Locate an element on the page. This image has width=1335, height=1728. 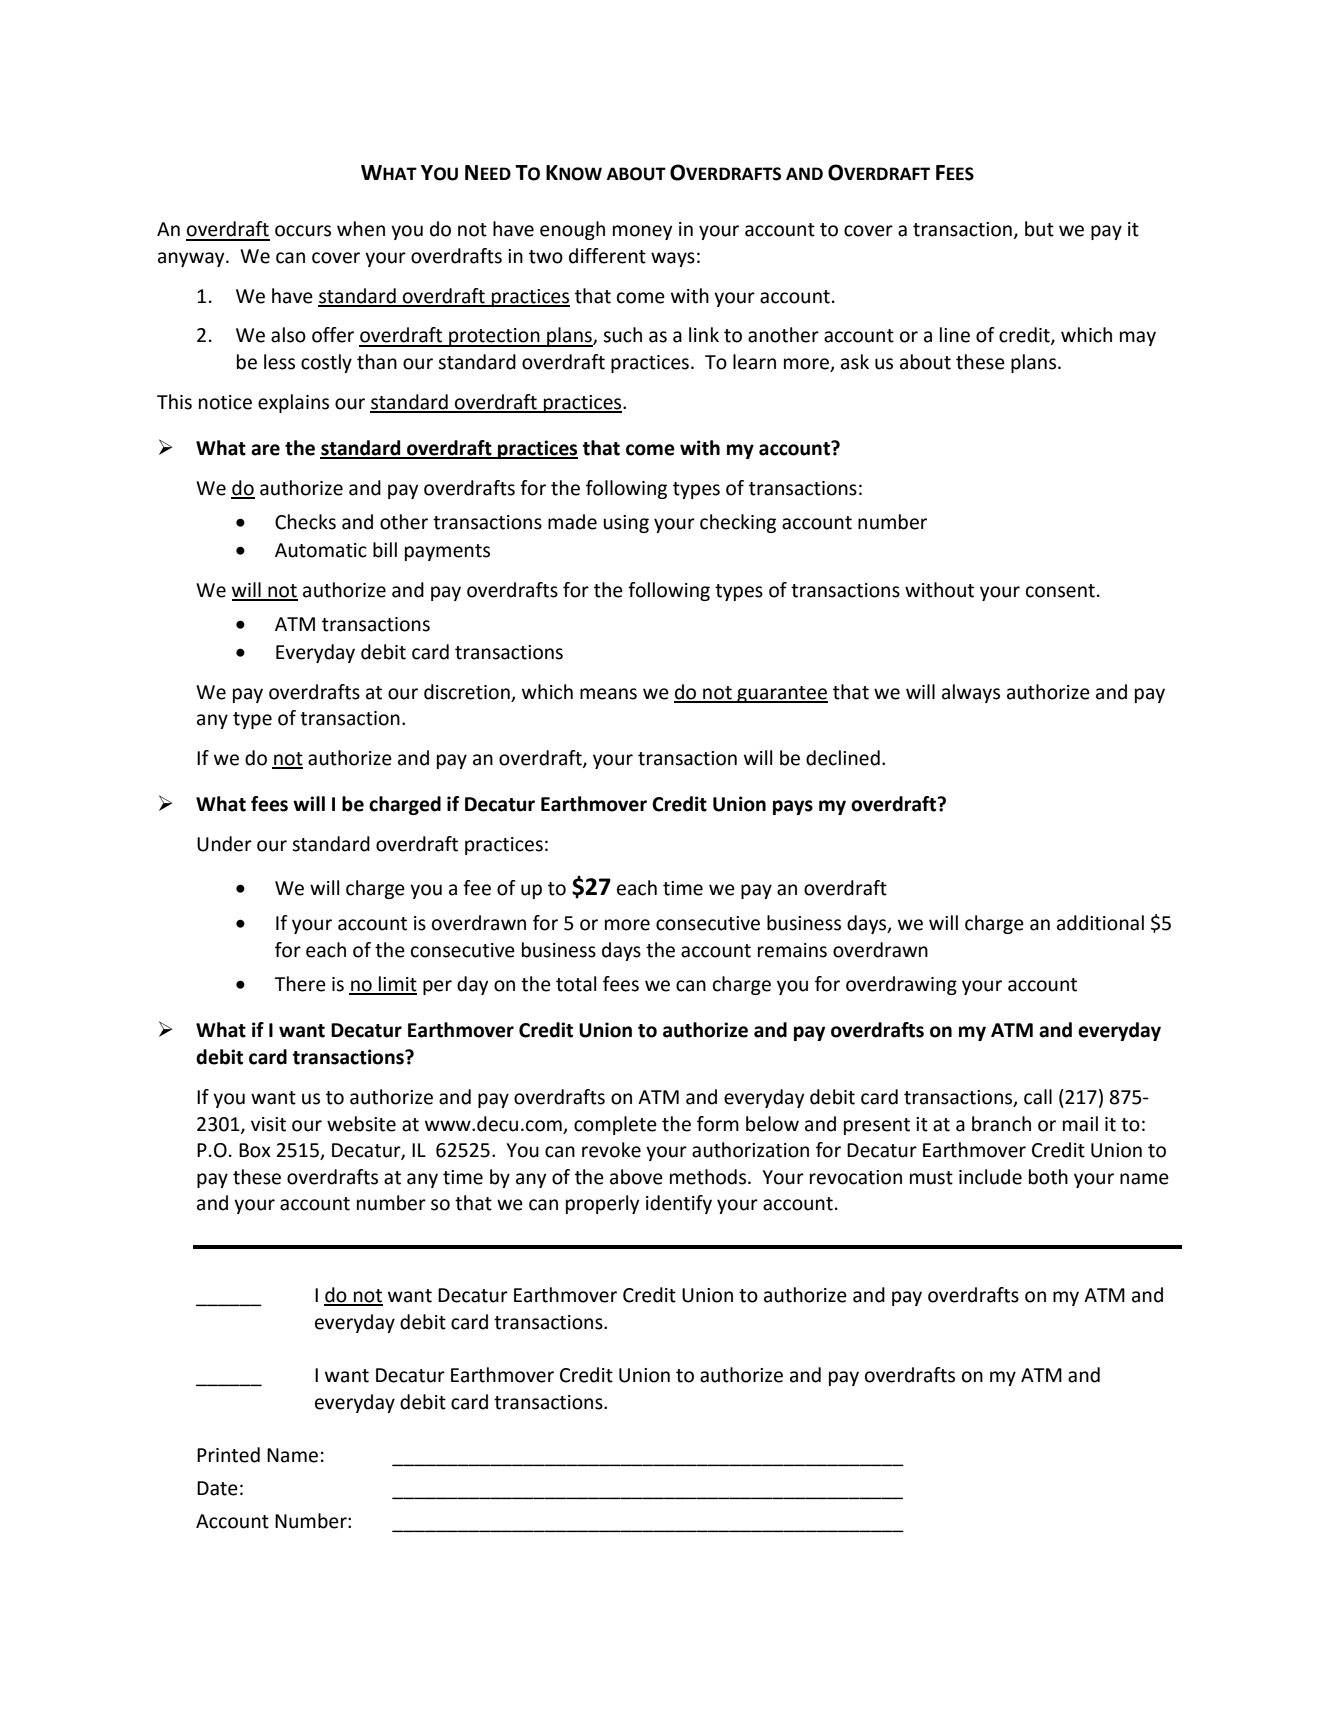
Checks is located at coordinates (305, 522).
